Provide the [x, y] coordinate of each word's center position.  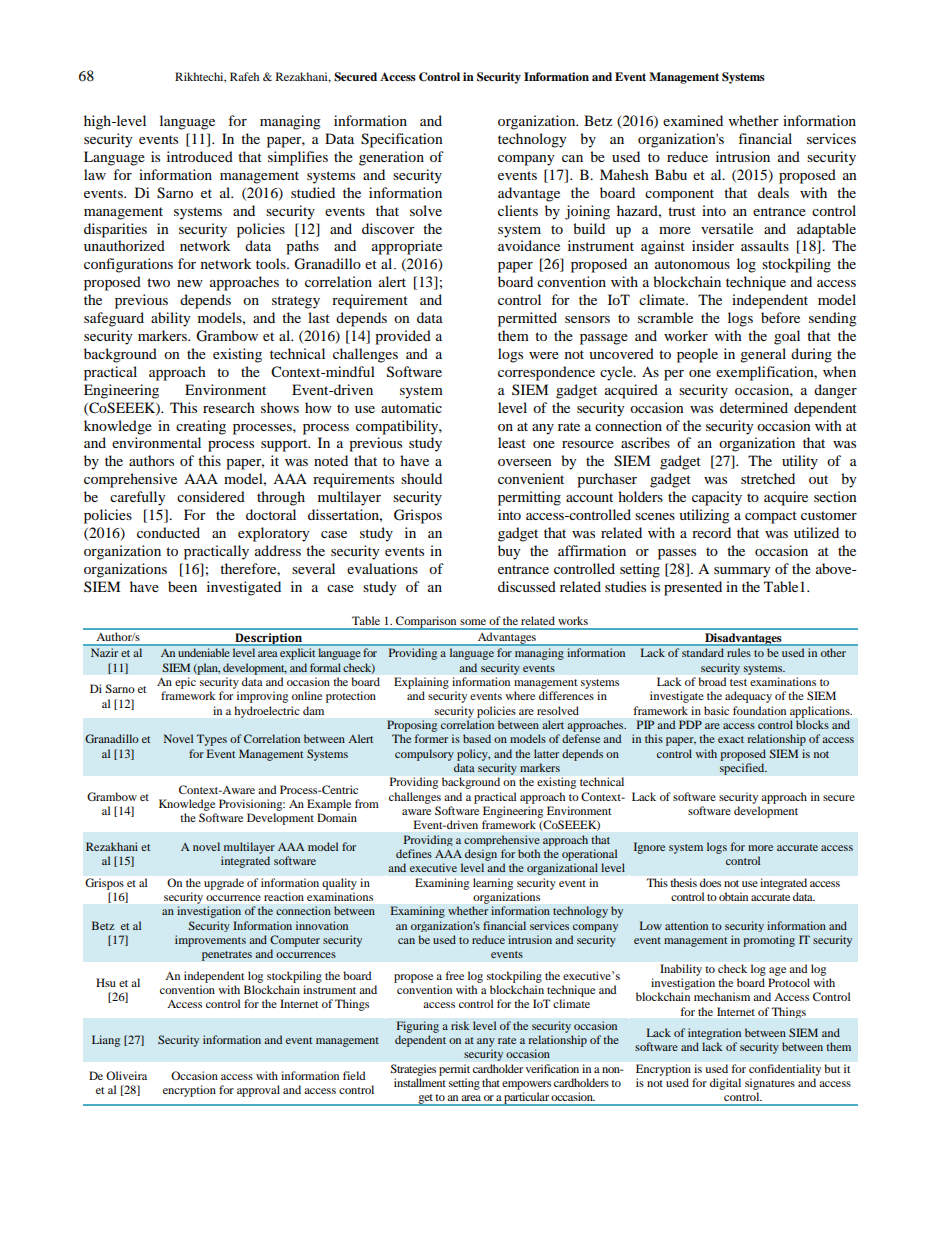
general [763, 355]
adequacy [748, 697]
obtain [733, 896]
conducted [168, 532]
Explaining [421, 683]
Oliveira [126, 1075]
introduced [200, 156]
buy [509, 552]
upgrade [224, 884]
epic [185, 683]
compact [771, 517]
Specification [402, 140]
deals [773, 192]
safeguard [114, 319]
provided [403, 337]
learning [493, 884]
